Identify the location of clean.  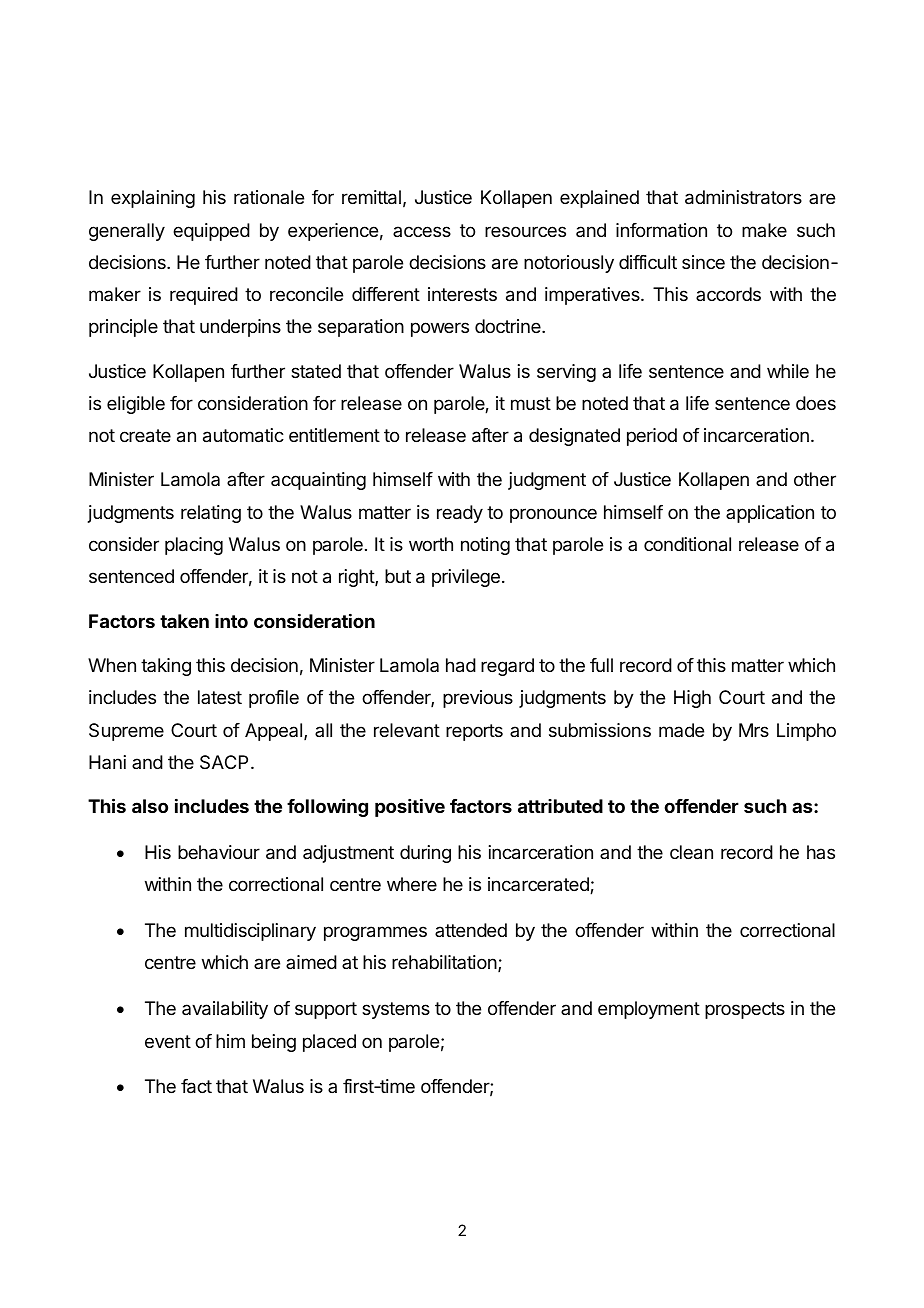
(691, 852).
